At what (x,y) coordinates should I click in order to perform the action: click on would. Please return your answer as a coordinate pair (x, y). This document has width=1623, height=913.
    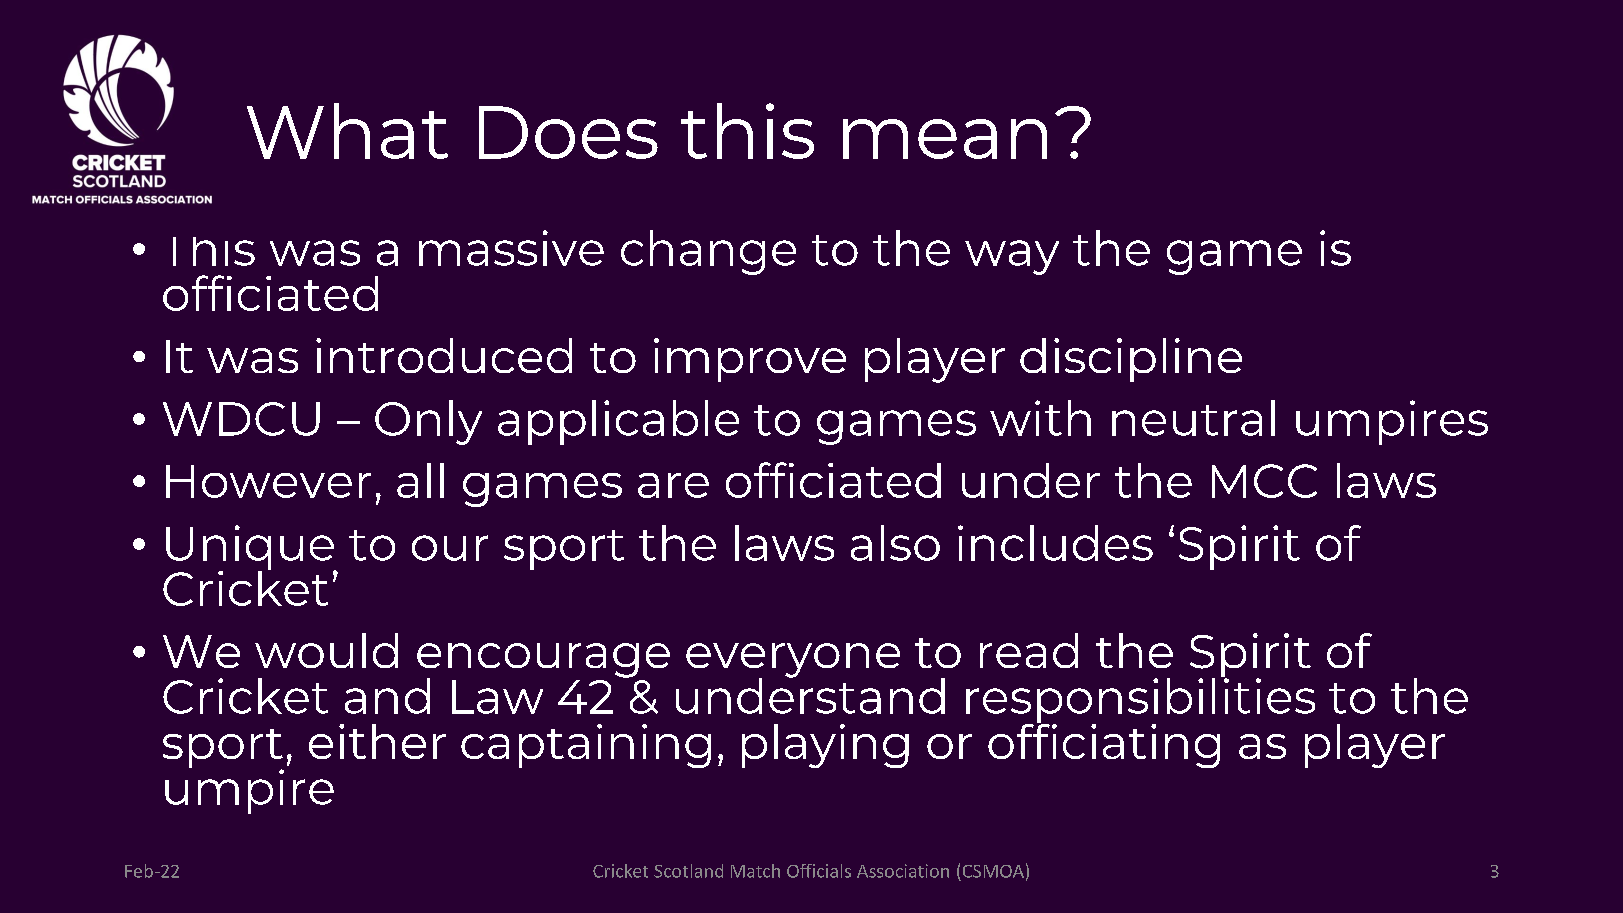
    Looking at the image, I should click on (326, 650).
